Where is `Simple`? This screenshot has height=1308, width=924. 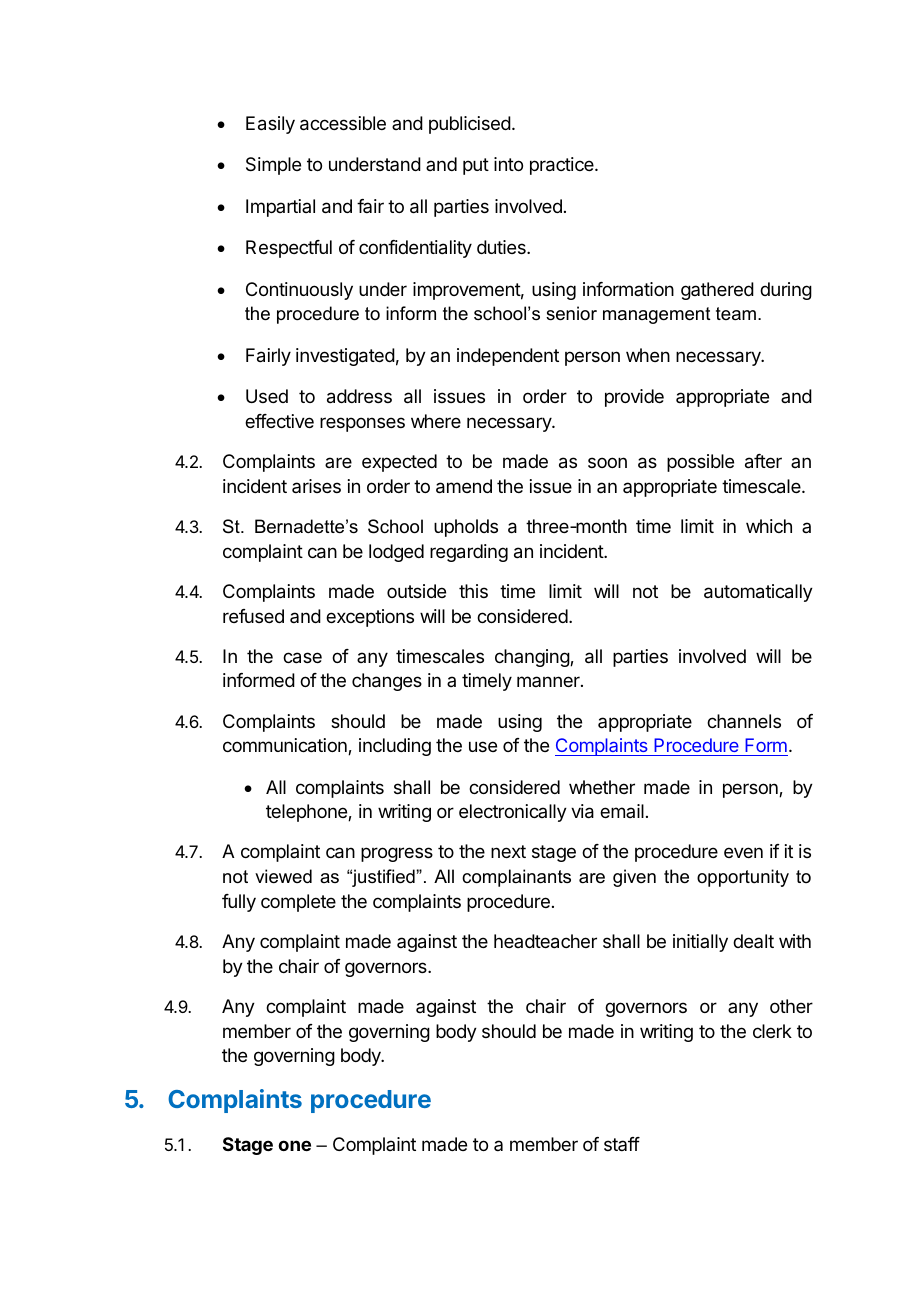 Simple is located at coordinates (273, 166).
